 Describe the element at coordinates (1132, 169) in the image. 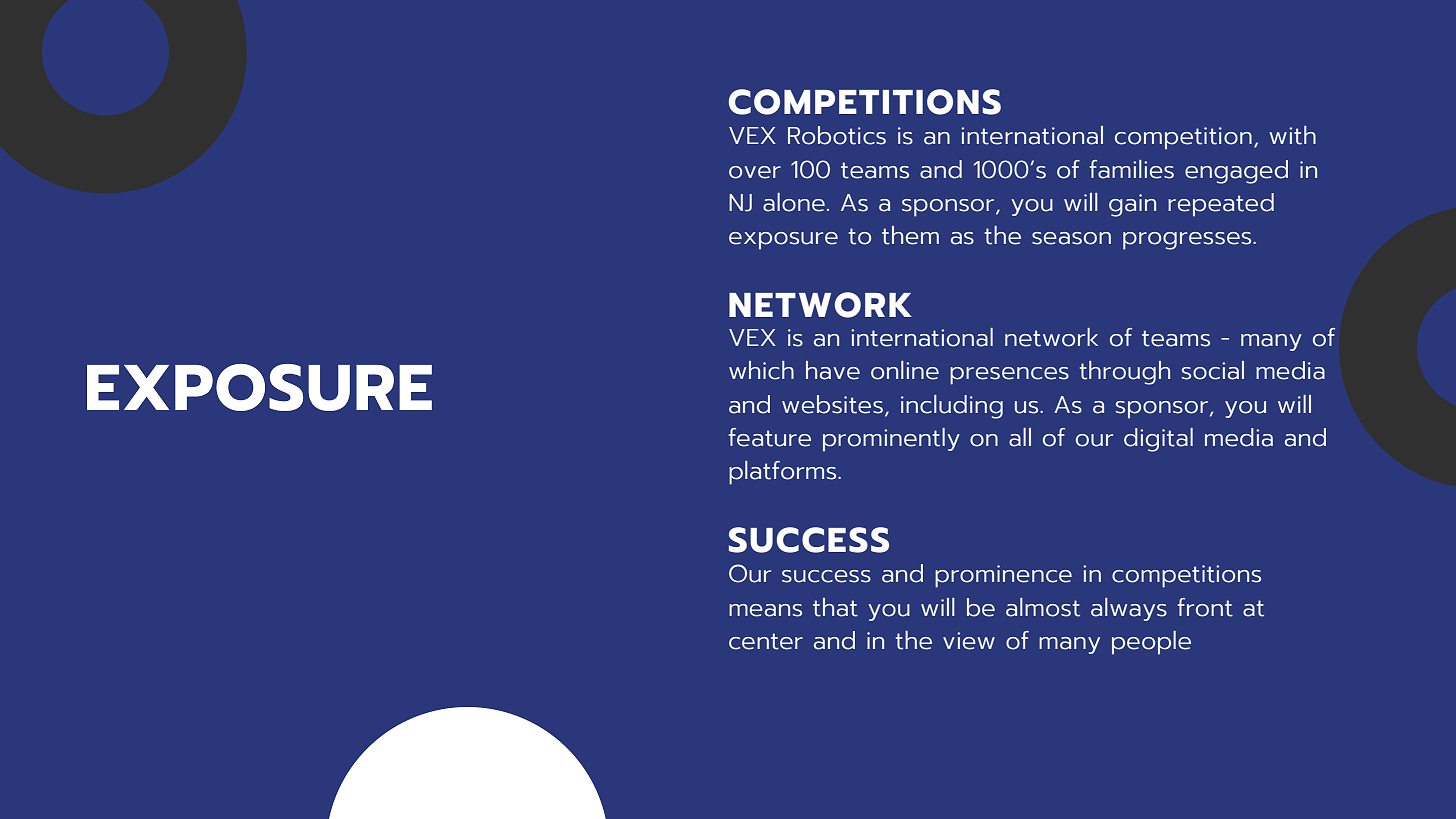

I see `families` at that location.
